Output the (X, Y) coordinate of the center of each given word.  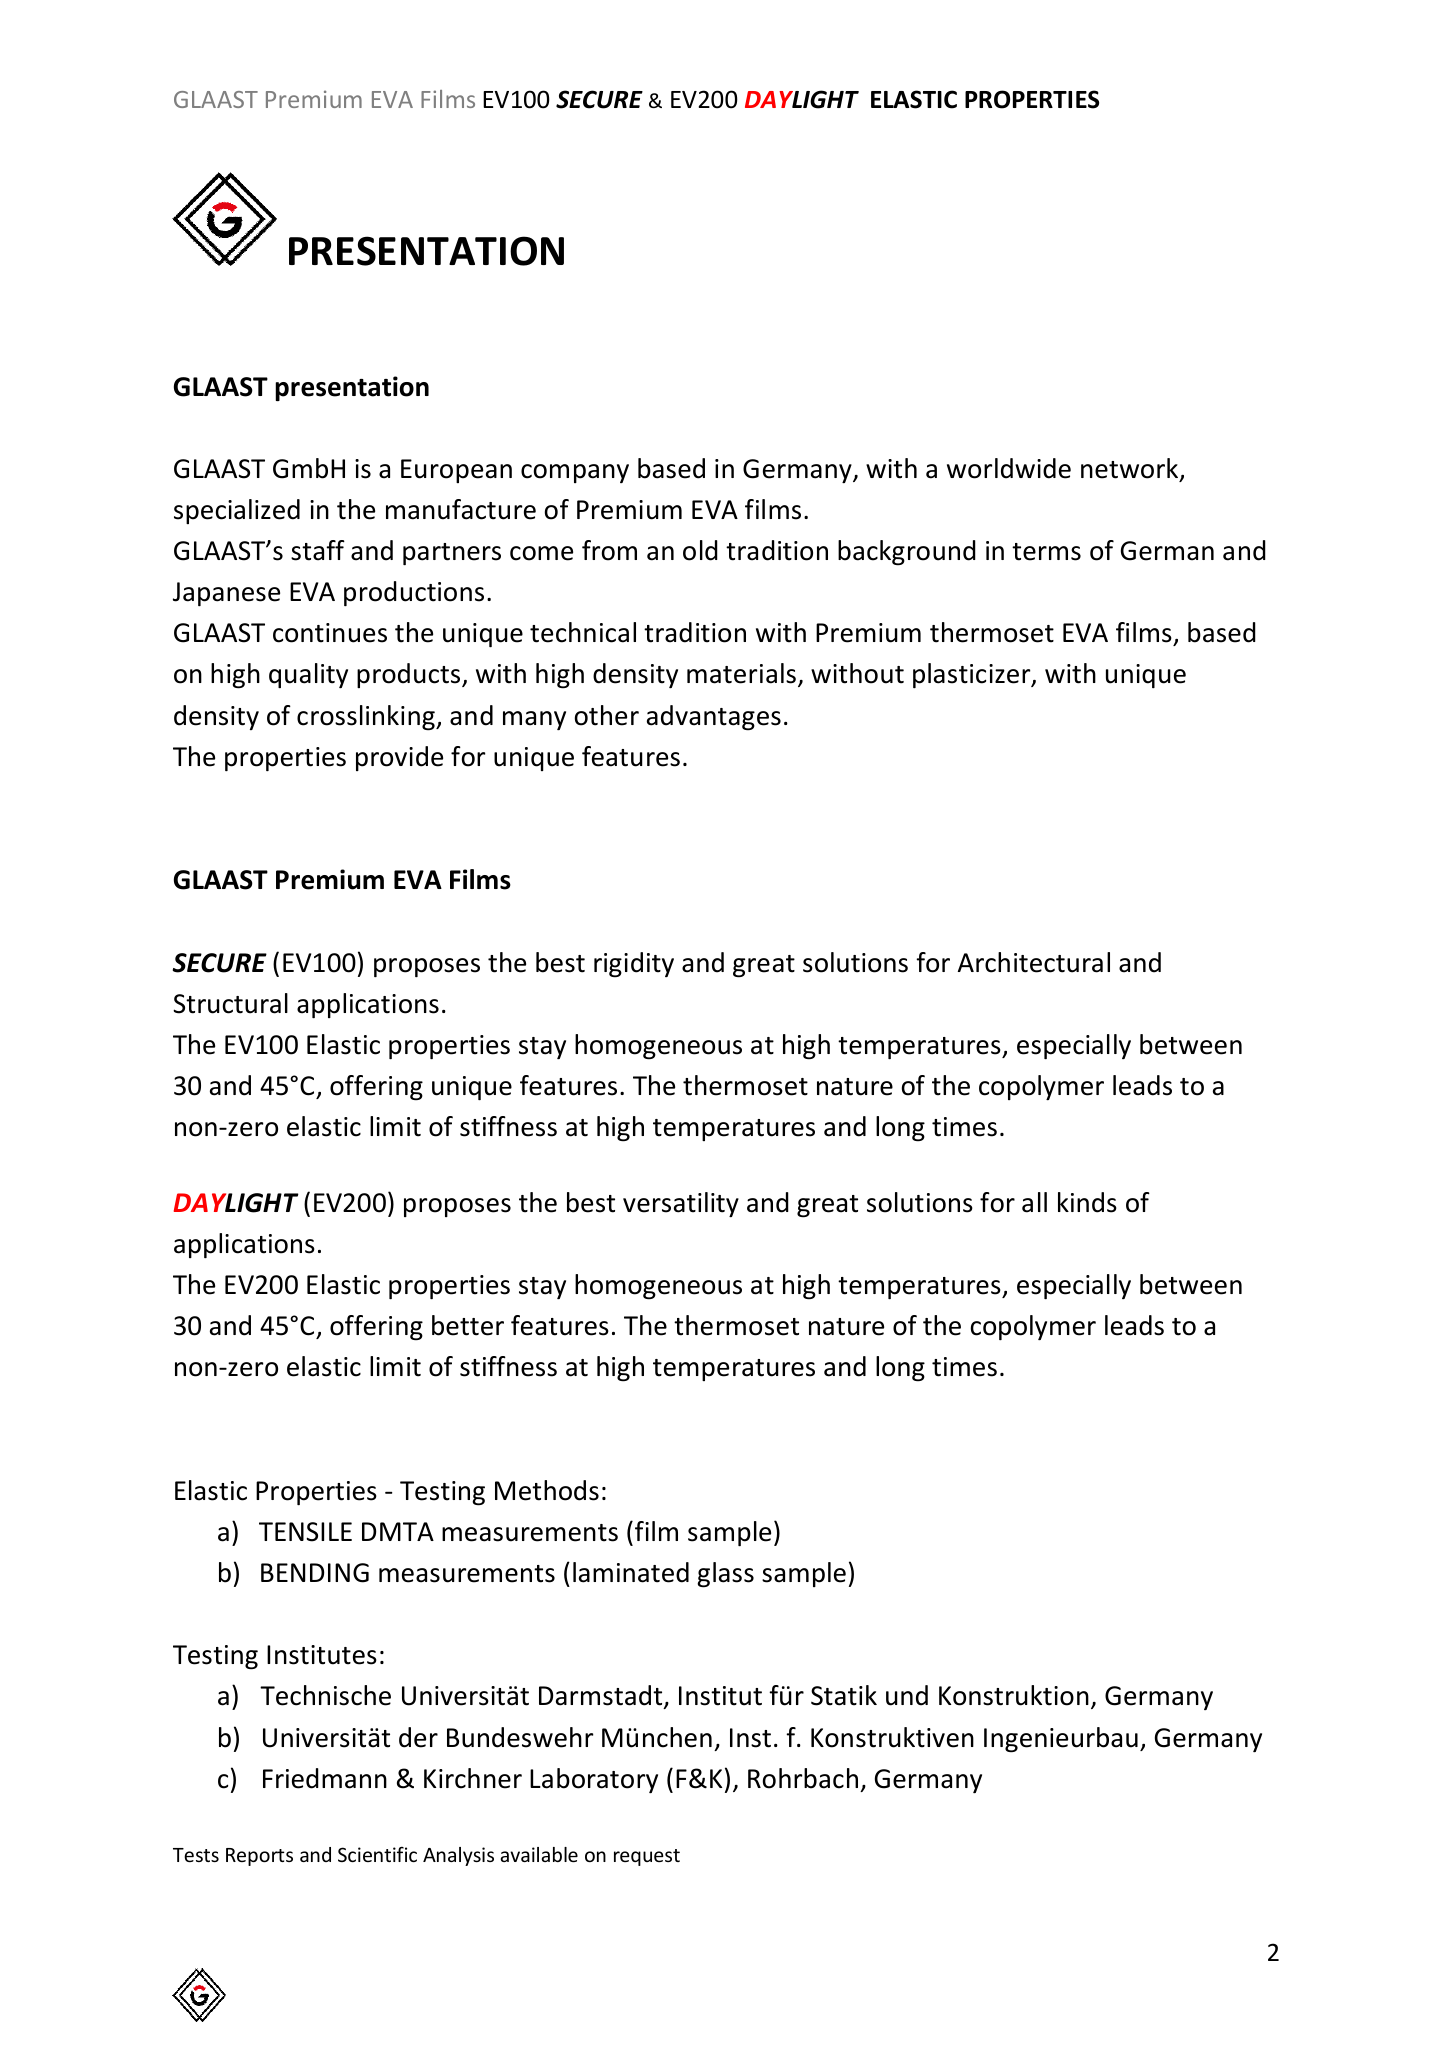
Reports (259, 1857)
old (700, 550)
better (468, 1325)
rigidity (634, 965)
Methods (547, 1490)
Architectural (1034, 962)
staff (318, 550)
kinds (1087, 1202)
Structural (230, 1003)
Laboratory (594, 1780)
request (647, 1857)
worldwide (1009, 468)
